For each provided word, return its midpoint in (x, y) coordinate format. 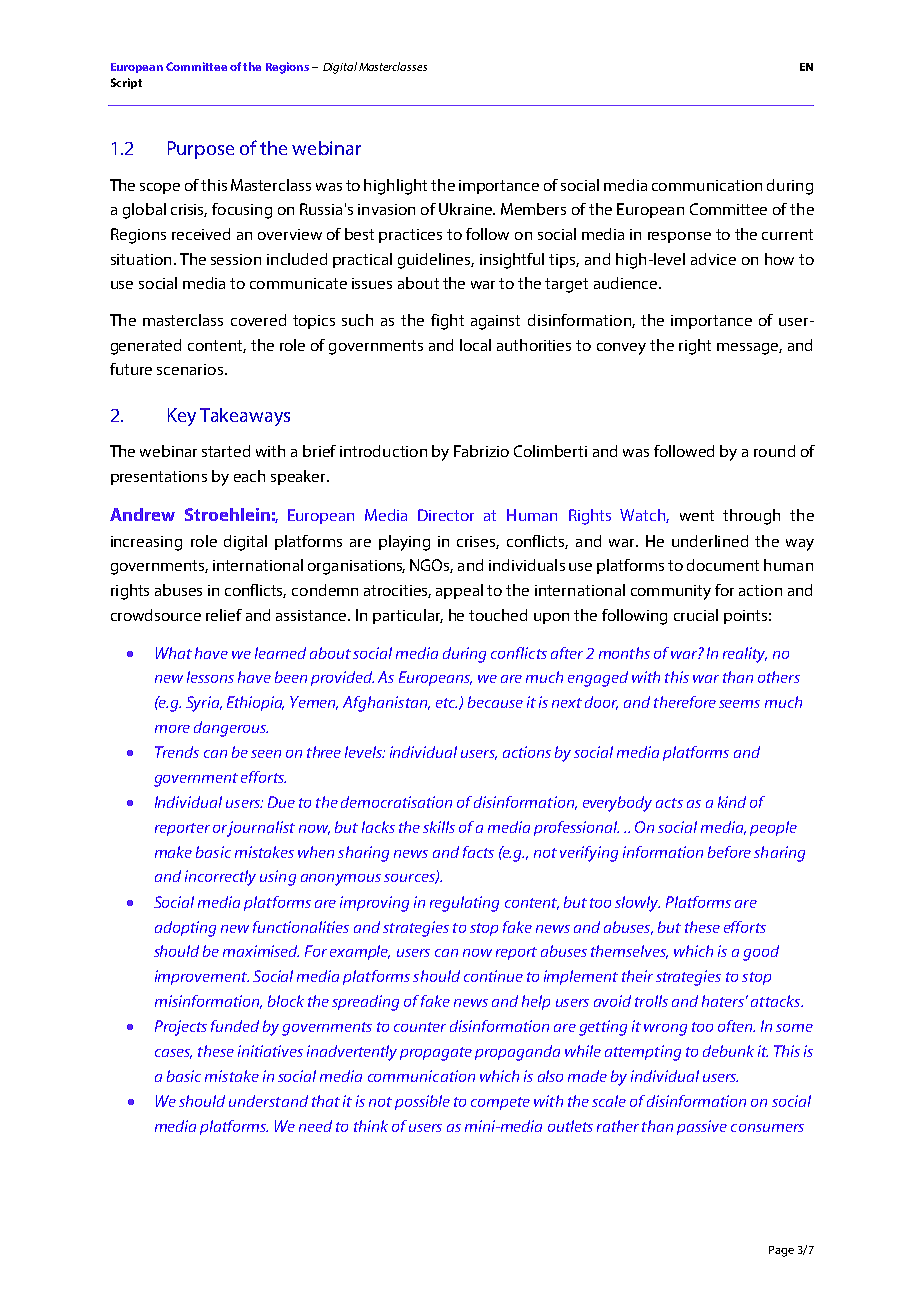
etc (446, 703)
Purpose (201, 150)
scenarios (191, 369)
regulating (464, 904)
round (774, 451)
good (761, 953)
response (679, 237)
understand (268, 1101)
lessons (210, 677)
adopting (185, 929)
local (475, 345)
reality (745, 655)
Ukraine (467, 209)
